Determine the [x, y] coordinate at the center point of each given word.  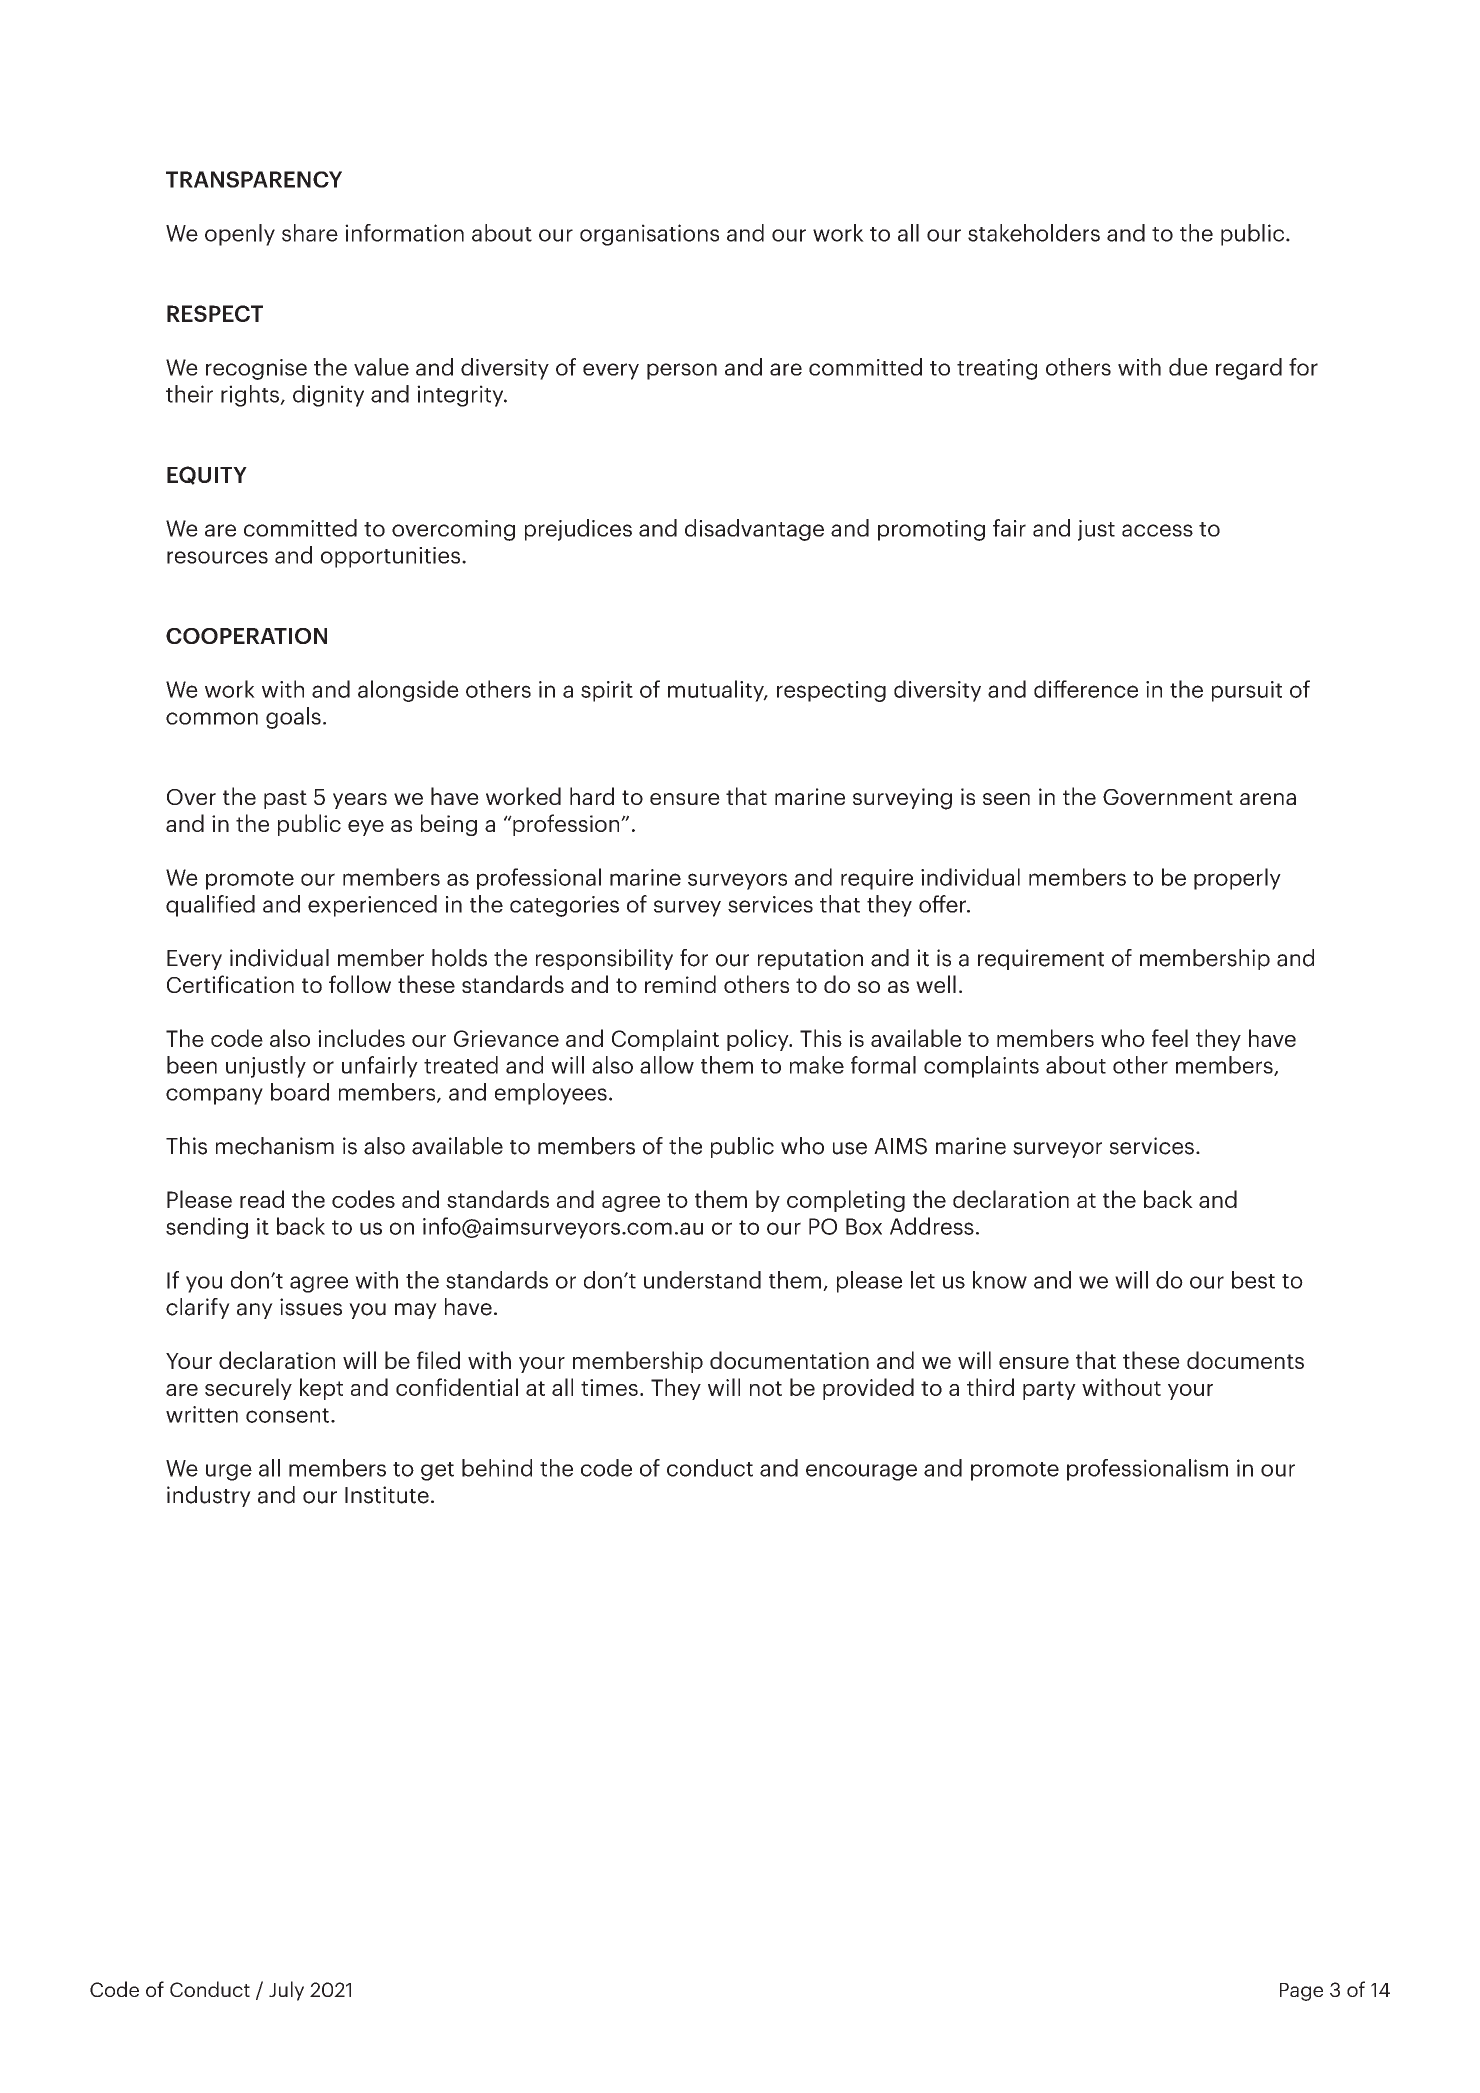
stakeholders [1034, 233]
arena [1268, 799]
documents [1245, 1360]
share [310, 233]
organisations [649, 235]
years [360, 801]
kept [321, 1389]
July [286, 1991]
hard [592, 796]
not [766, 1388]
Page [1301, 1992]
